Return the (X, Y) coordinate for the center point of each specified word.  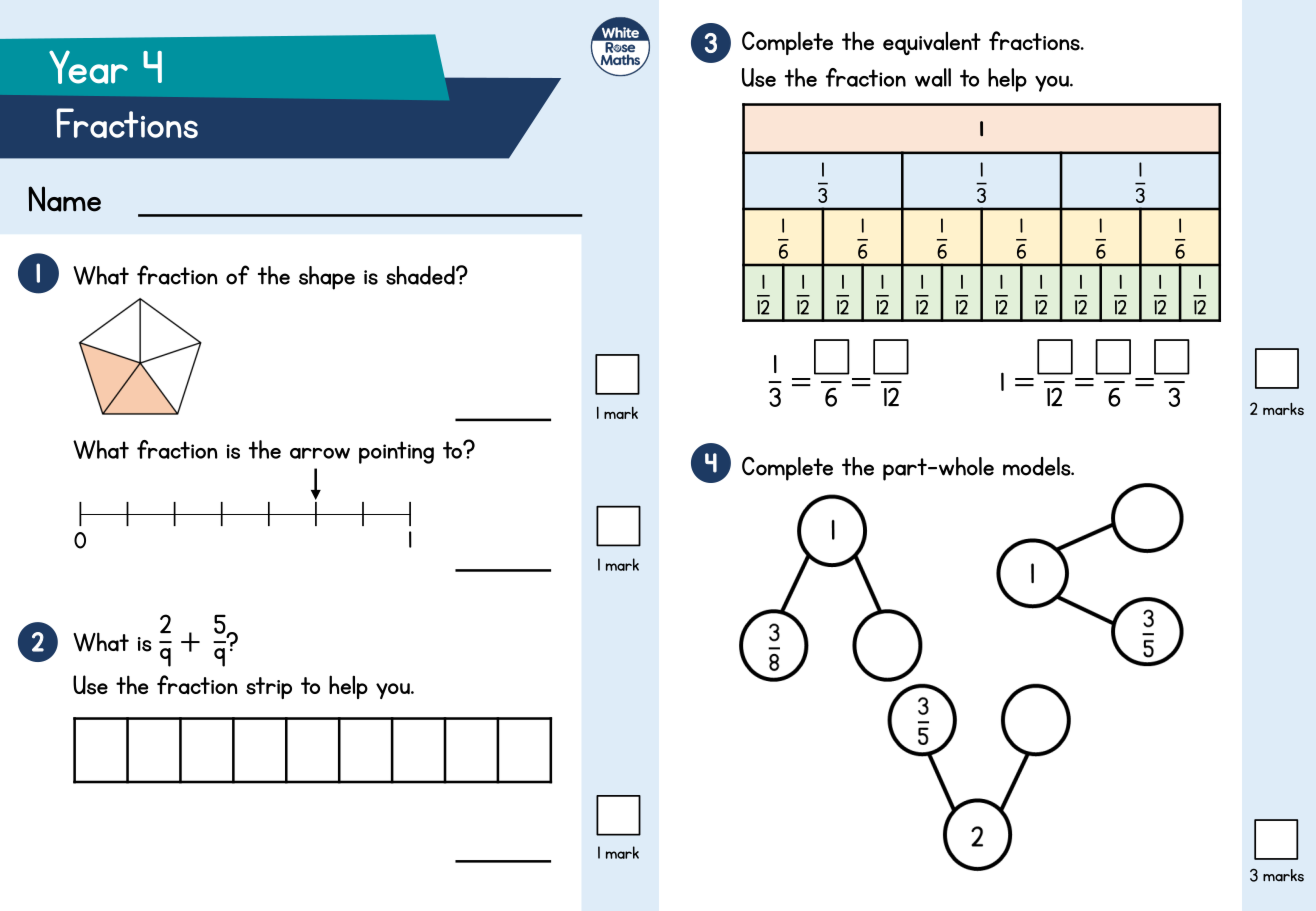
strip (269, 688)
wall (933, 77)
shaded (421, 275)
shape (327, 278)
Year (88, 67)
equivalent (932, 43)
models (1038, 466)
